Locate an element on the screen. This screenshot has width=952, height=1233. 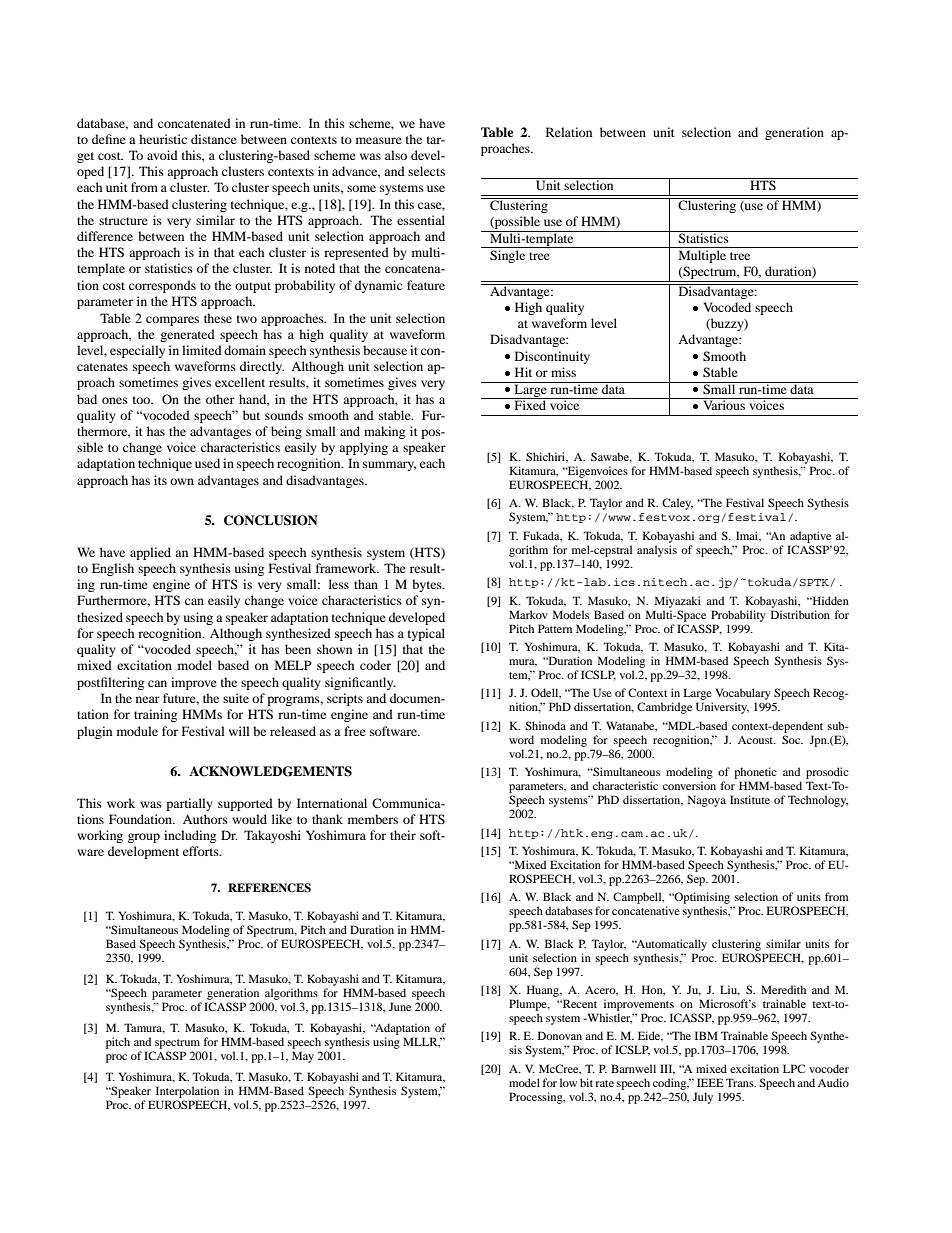
too is located at coordinates (142, 400).
